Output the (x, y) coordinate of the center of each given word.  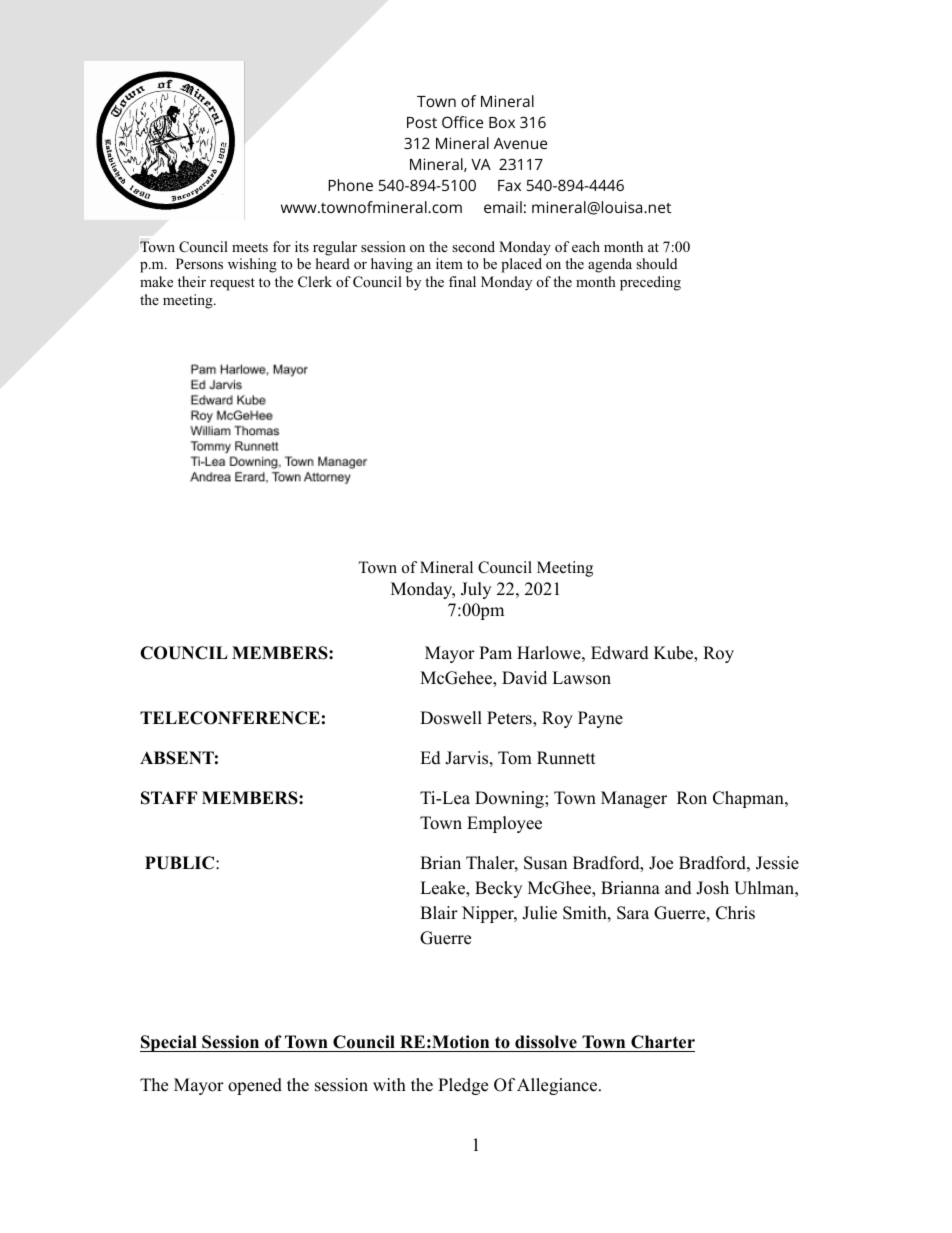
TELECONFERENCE (230, 718)
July (476, 590)
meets (250, 247)
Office (462, 122)
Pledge (463, 1086)
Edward (620, 653)
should (656, 264)
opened (255, 1086)
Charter (662, 1043)
